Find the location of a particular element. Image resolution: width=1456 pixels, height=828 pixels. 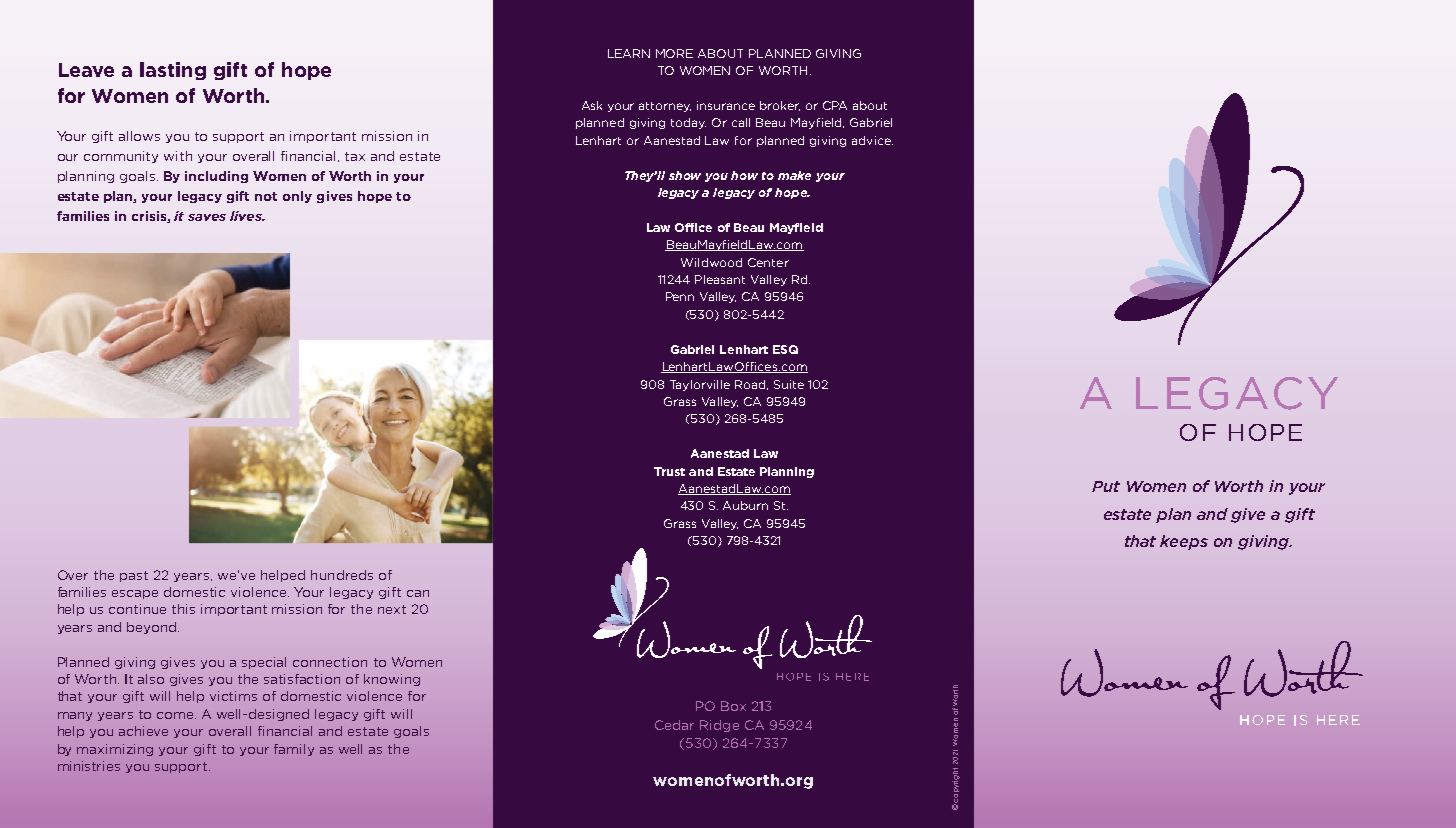

Put is located at coordinates (1106, 486).
